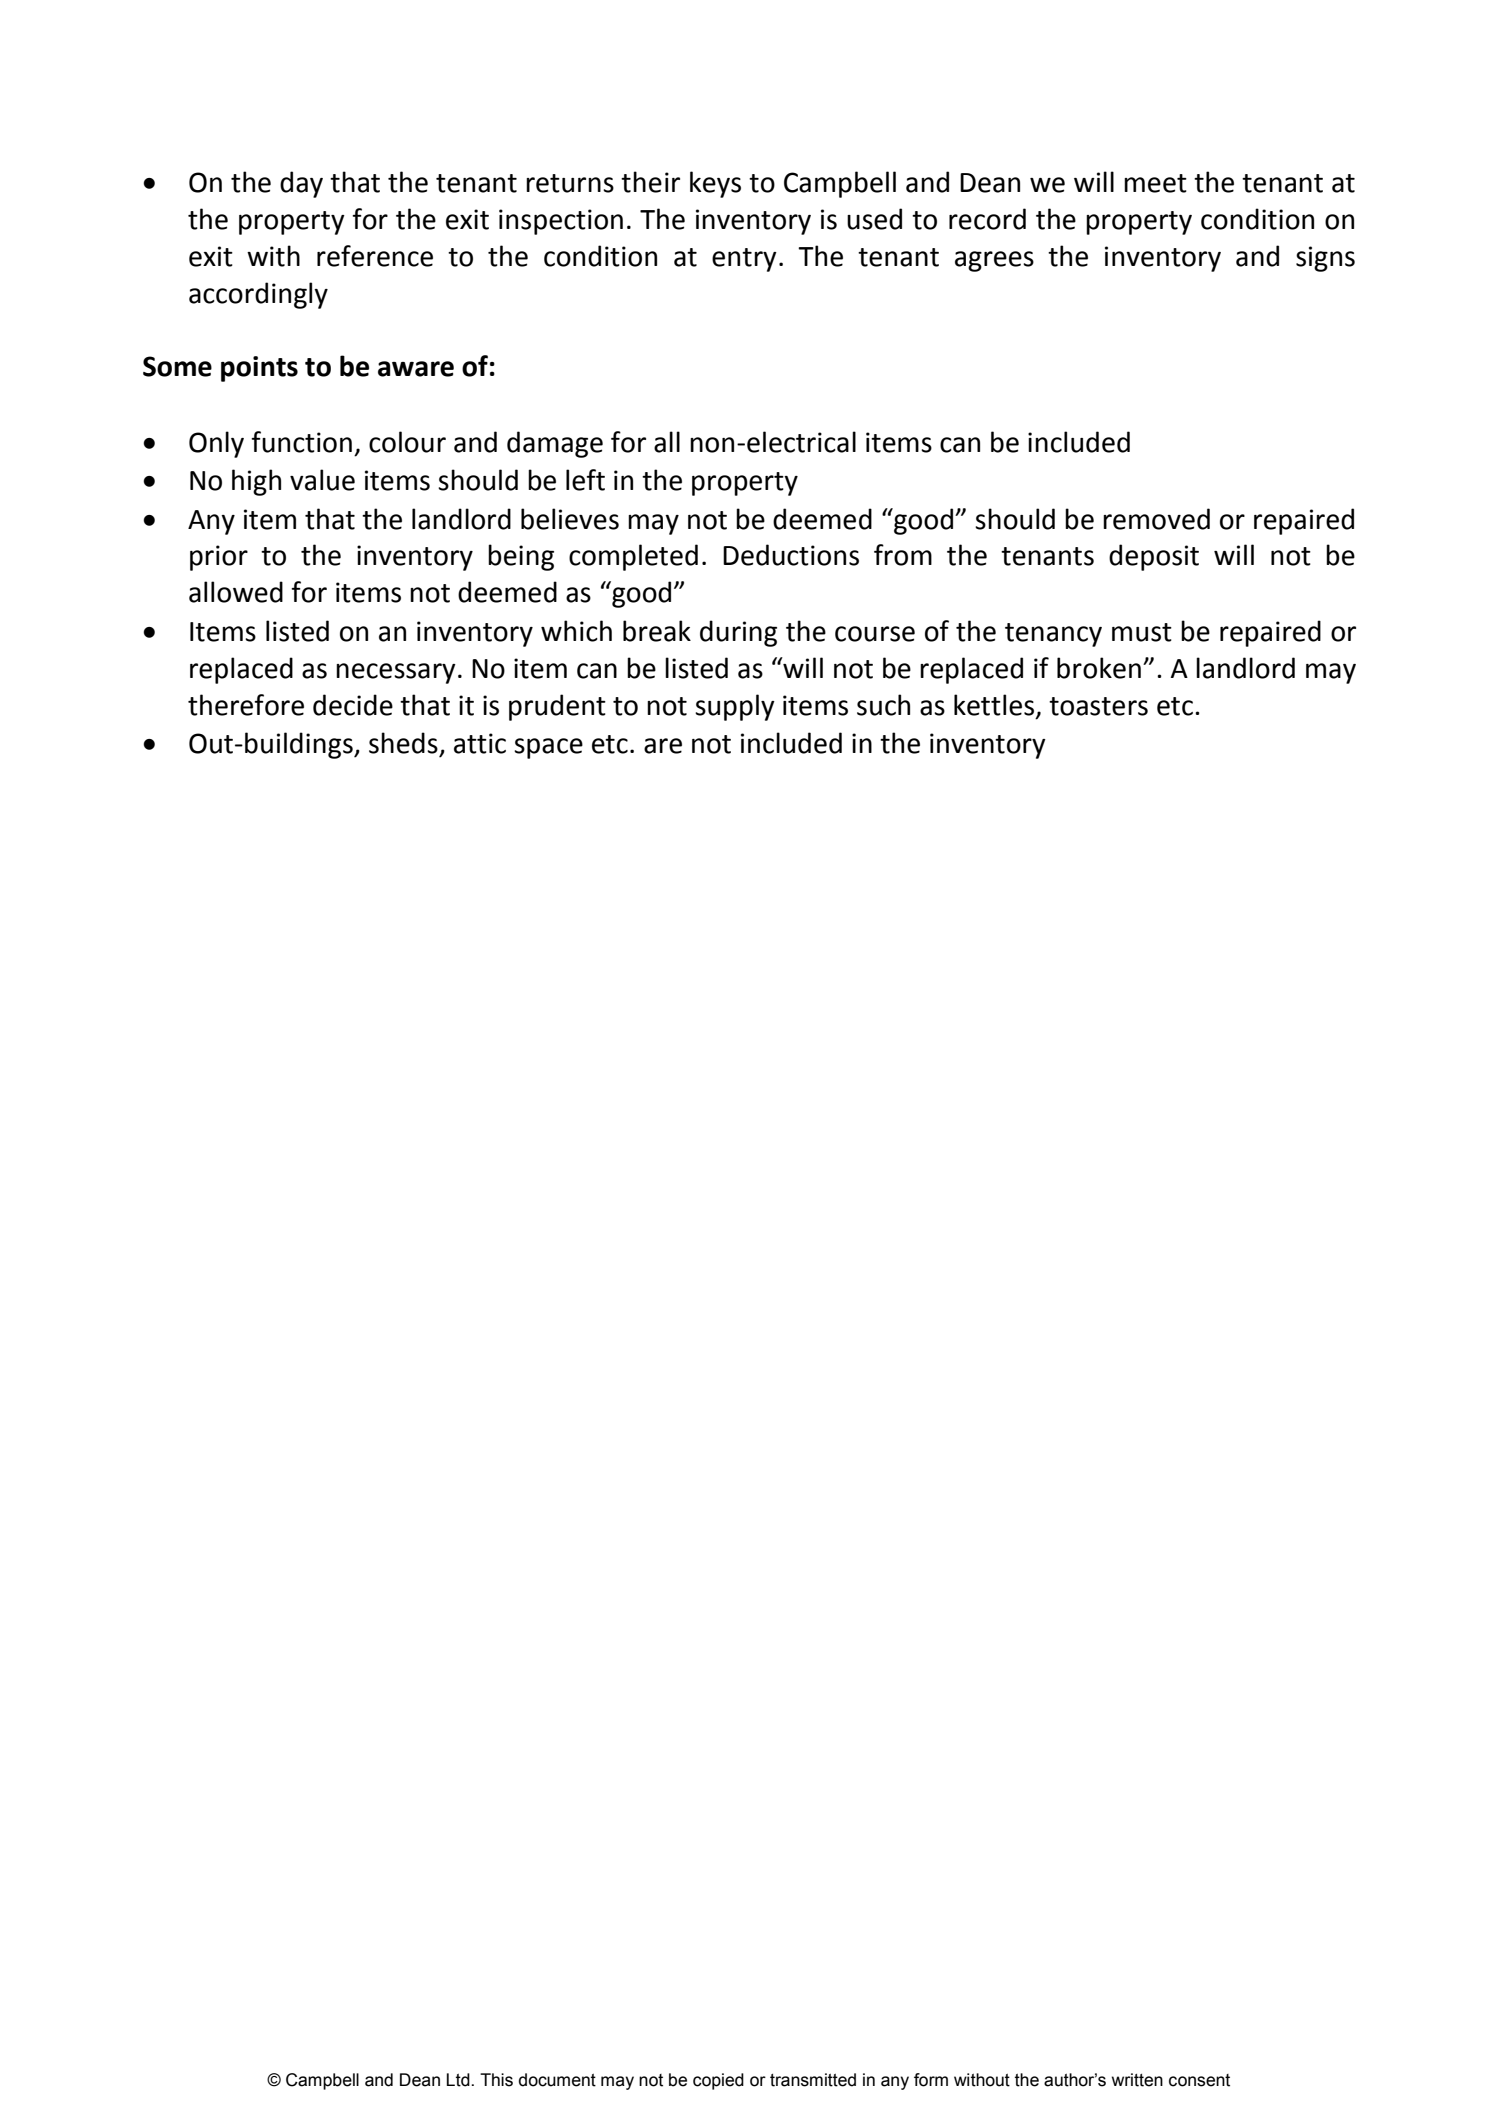 Image resolution: width=1499 pixels, height=2119 pixels. Describe the element at coordinates (1155, 183) in the screenshot. I see `meet` at that location.
